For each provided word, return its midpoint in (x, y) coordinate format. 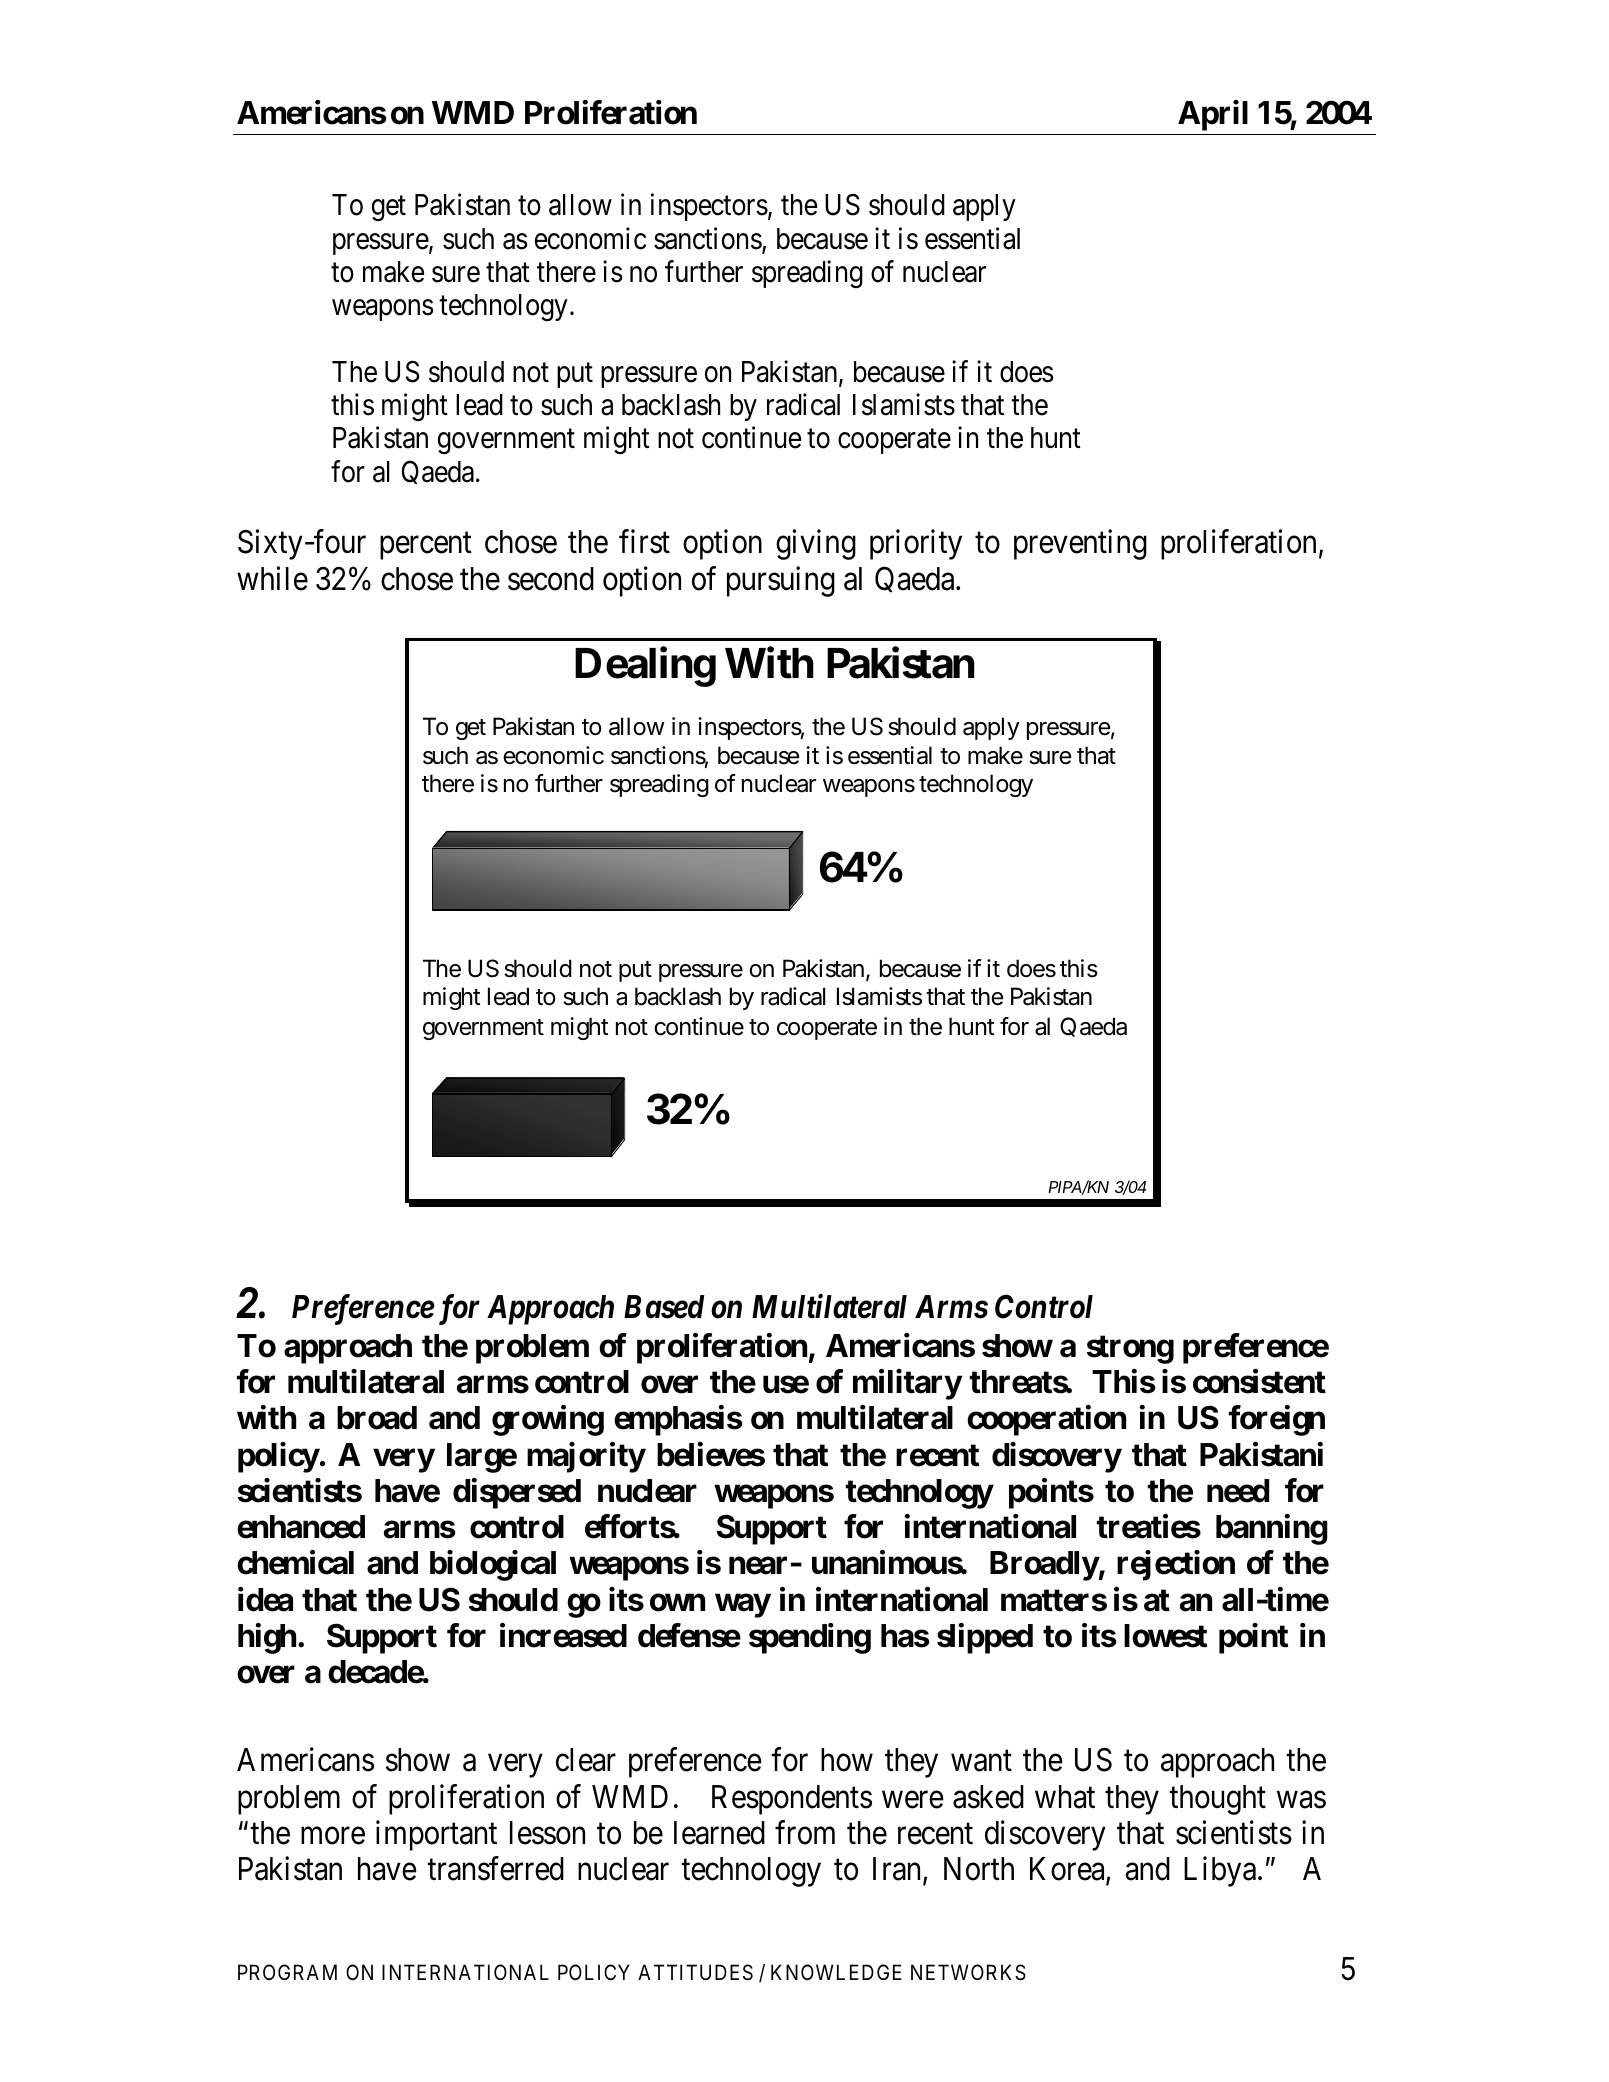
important (436, 1835)
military (907, 1384)
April (1213, 115)
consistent (1259, 1381)
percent (426, 546)
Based (664, 1307)
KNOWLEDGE (836, 1972)
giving (816, 545)
